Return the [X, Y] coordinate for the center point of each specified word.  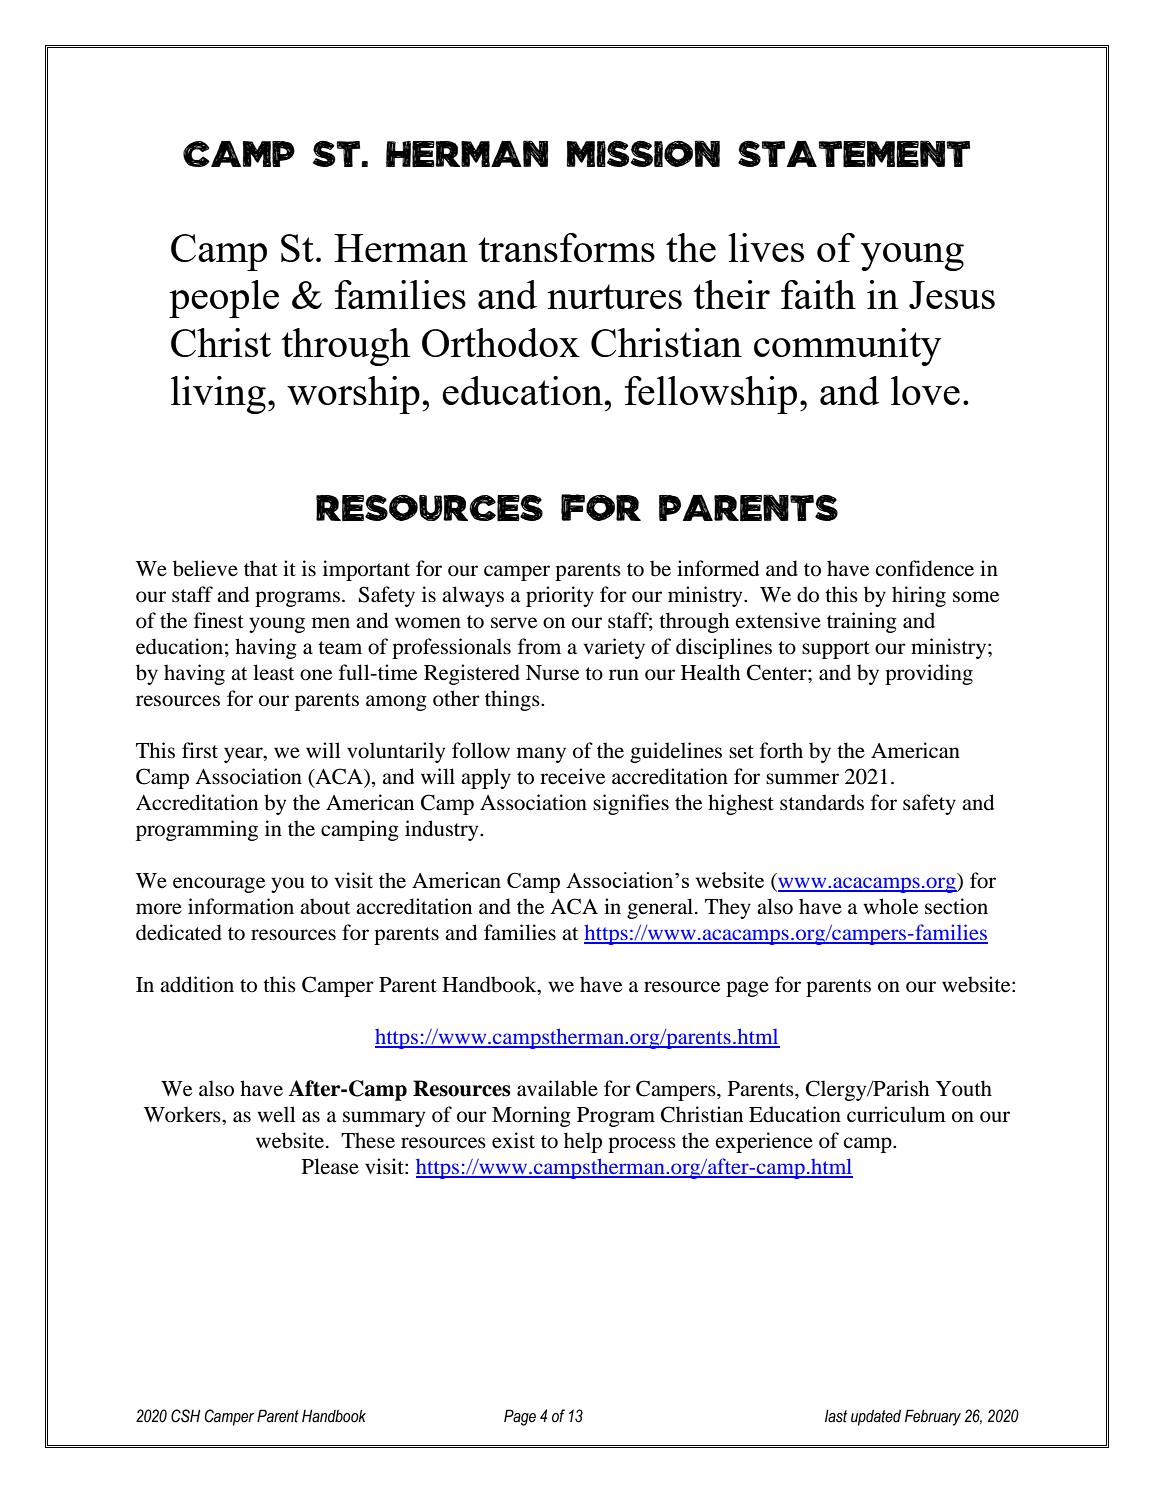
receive [572, 776]
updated [876, 1418]
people [224, 299]
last [836, 1416]
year [244, 755]
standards [822, 802]
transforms [566, 247]
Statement [854, 154]
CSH [185, 1416]
